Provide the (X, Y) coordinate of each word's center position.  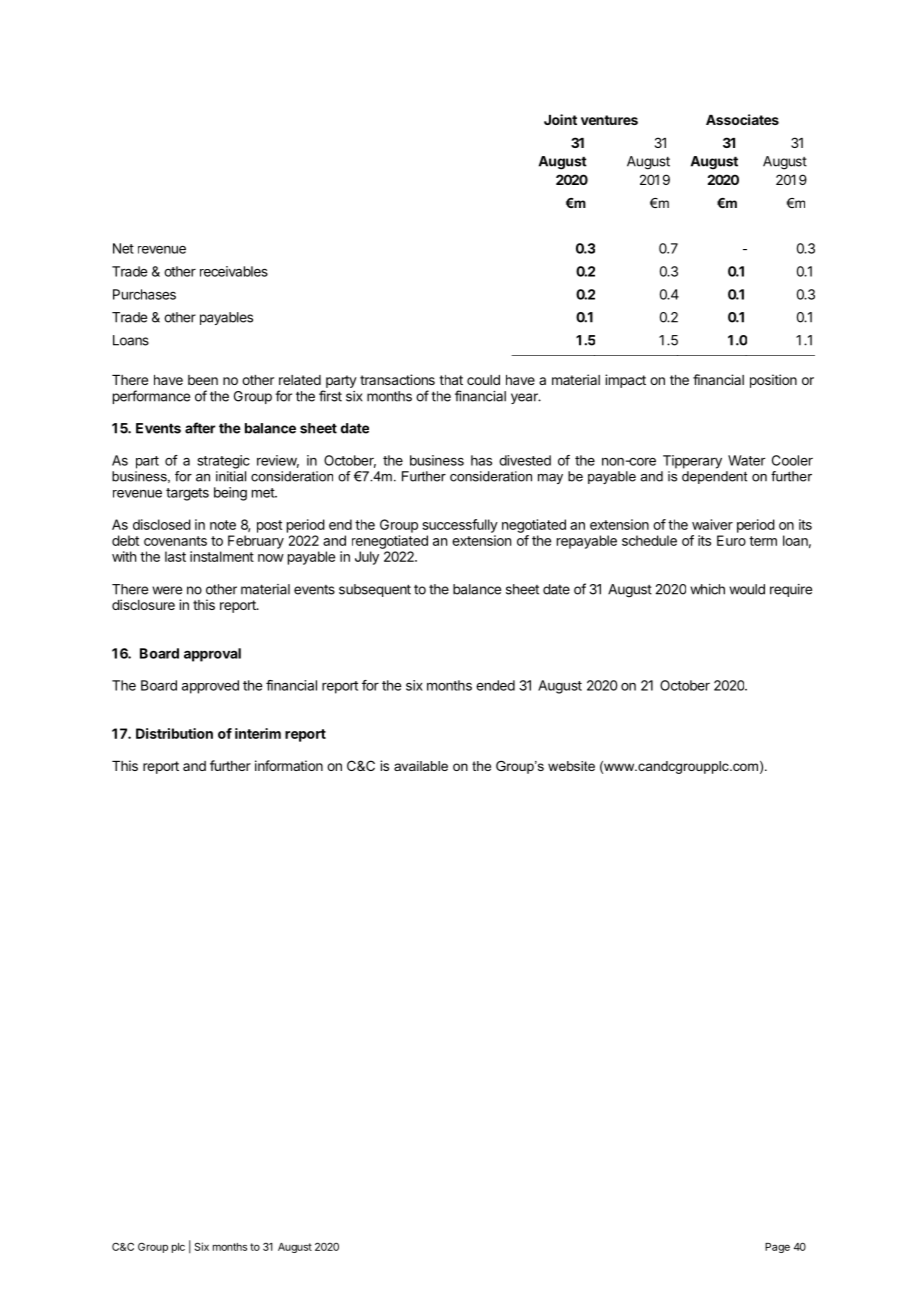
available (421, 766)
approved (210, 687)
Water (746, 460)
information (289, 765)
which (707, 589)
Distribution (174, 733)
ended (495, 685)
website (571, 766)
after (200, 428)
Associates (742, 119)
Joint (560, 119)
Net (123, 248)
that (451, 380)
